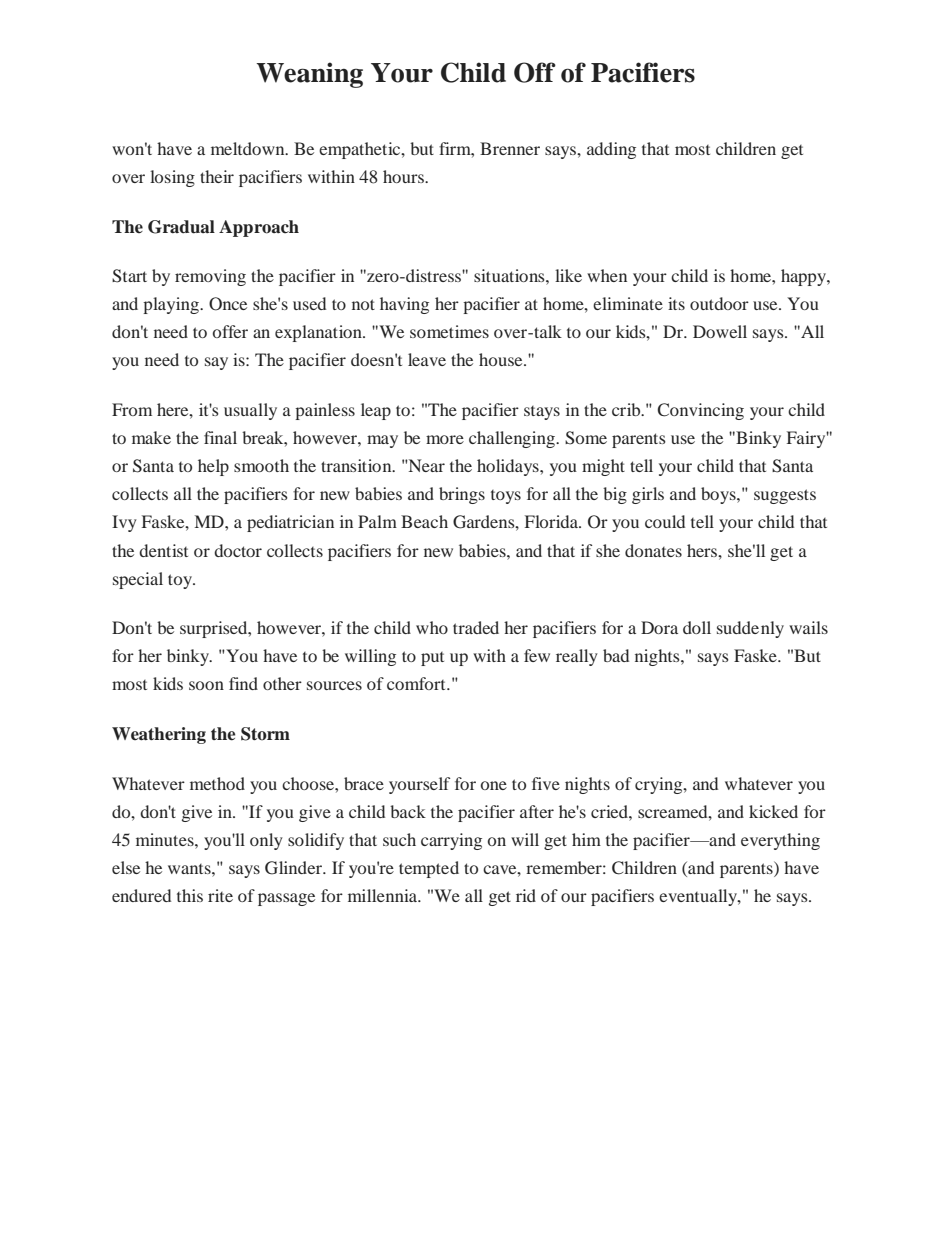 The height and width of the document is (1233, 952). Describe the element at coordinates (750, 629) in the document. I see `suddenly` at that location.
